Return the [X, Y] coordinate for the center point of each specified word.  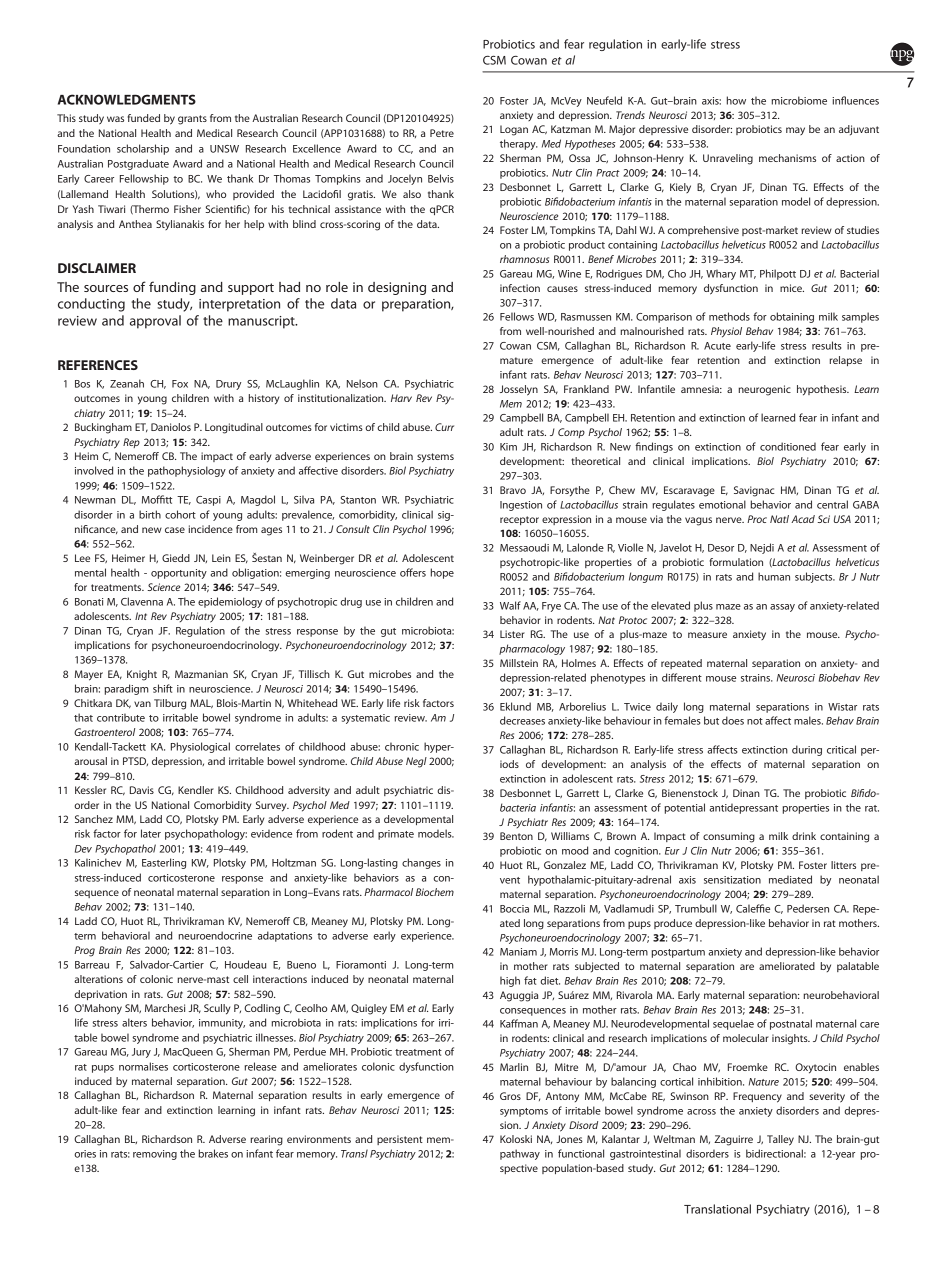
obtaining [792, 317]
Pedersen [808, 908]
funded [144, 118]
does [733, 720]
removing [155, 1155]
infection [520, 288]
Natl [779, 519]
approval [155, 322]
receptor [519, 520]
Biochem [435, 892]
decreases [522, 720]
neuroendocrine [215, 935]
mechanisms [787, 158]
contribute [121, 717]
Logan [514, 130]
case [175, 530]
